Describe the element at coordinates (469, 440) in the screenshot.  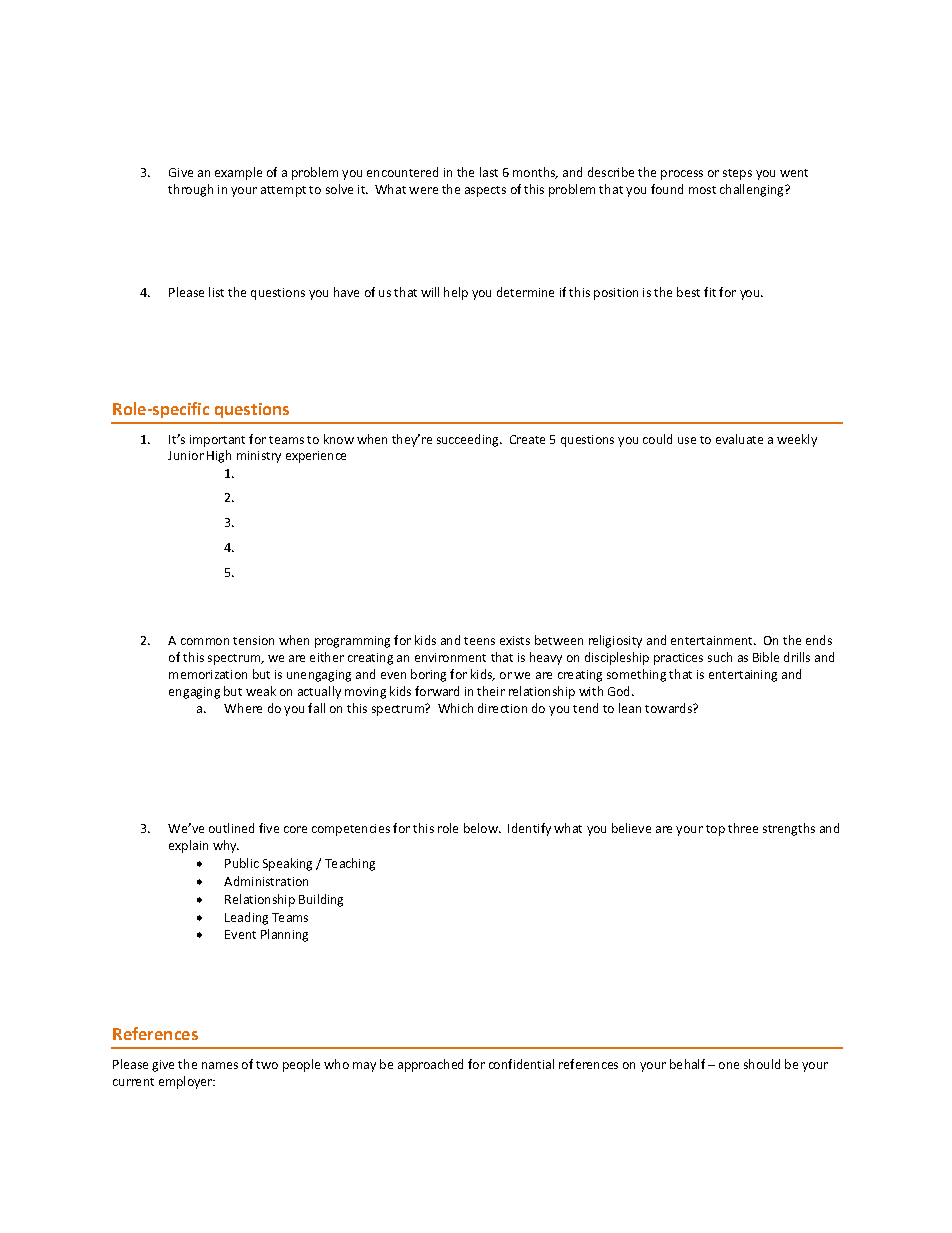
I see `succeeding` at that location.
